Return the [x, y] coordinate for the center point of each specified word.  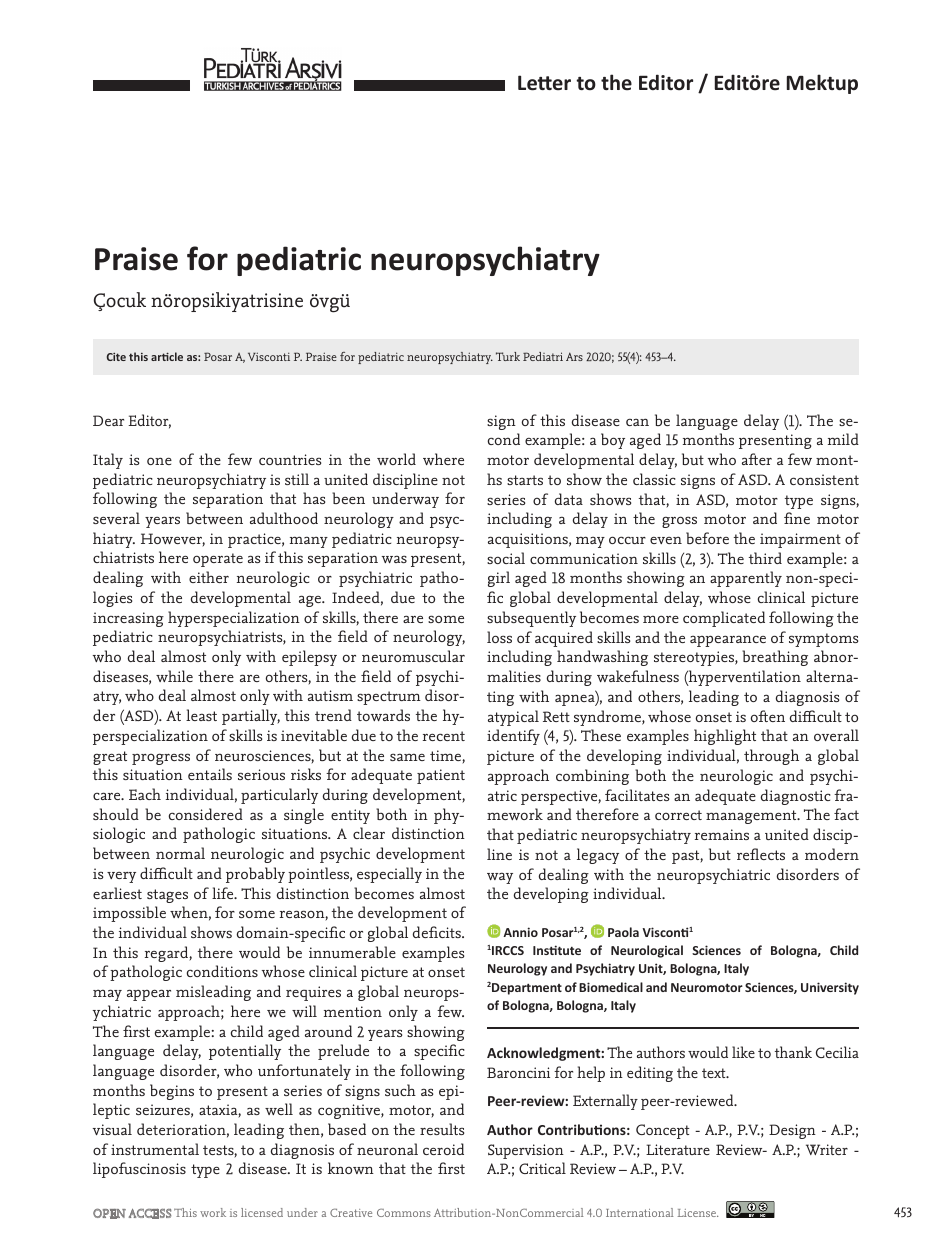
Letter [544, 83]
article [167, 356]
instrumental [155, 1149]
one [159, 461]
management [752, 817]
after [757, 459]
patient [441, 776]
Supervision [526, 1151]
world [396, 459]
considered [206, 814]
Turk [508, 356]
